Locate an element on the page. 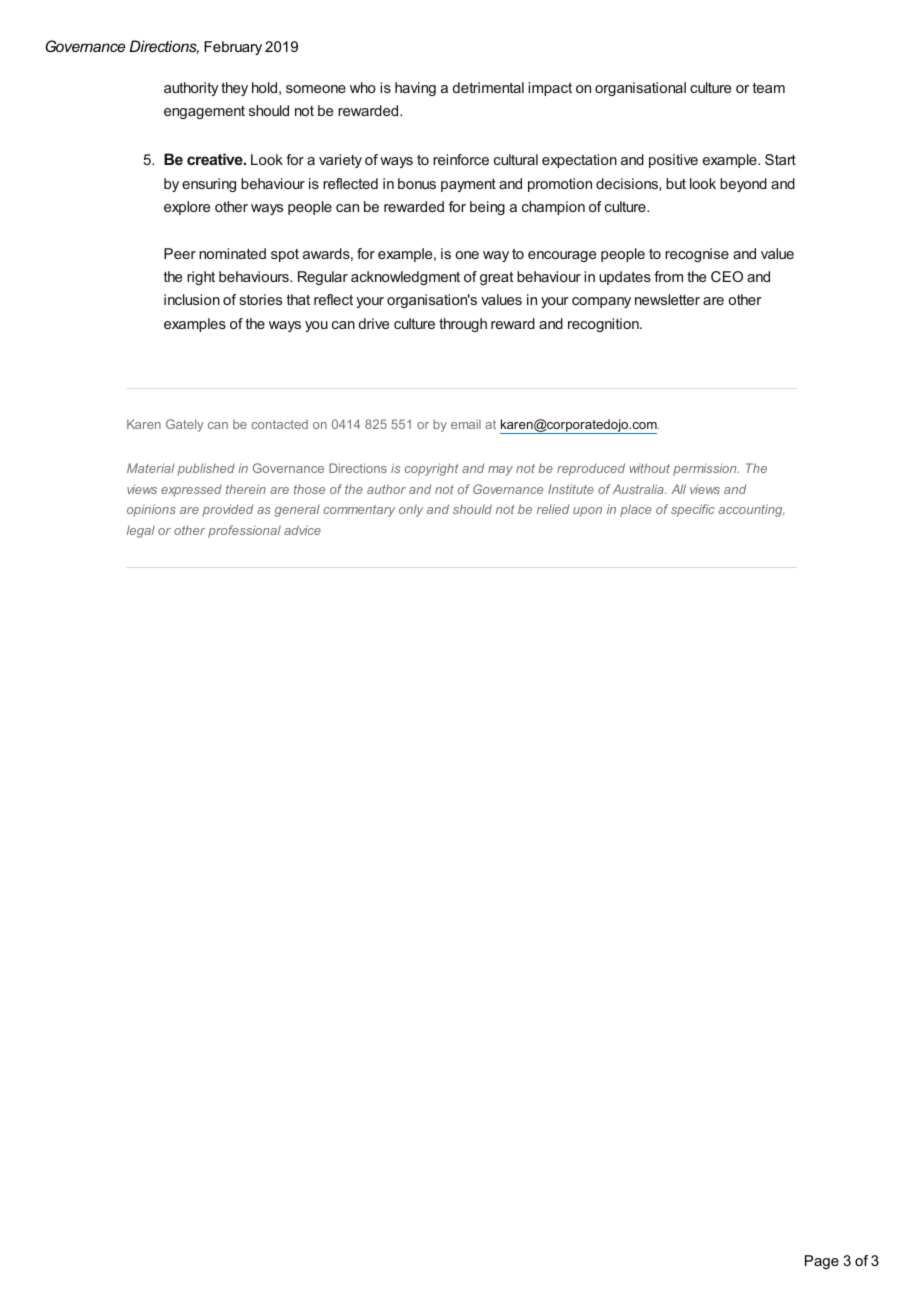 This image has height=1308, width=924. they is located at coordinates (234, 89).
